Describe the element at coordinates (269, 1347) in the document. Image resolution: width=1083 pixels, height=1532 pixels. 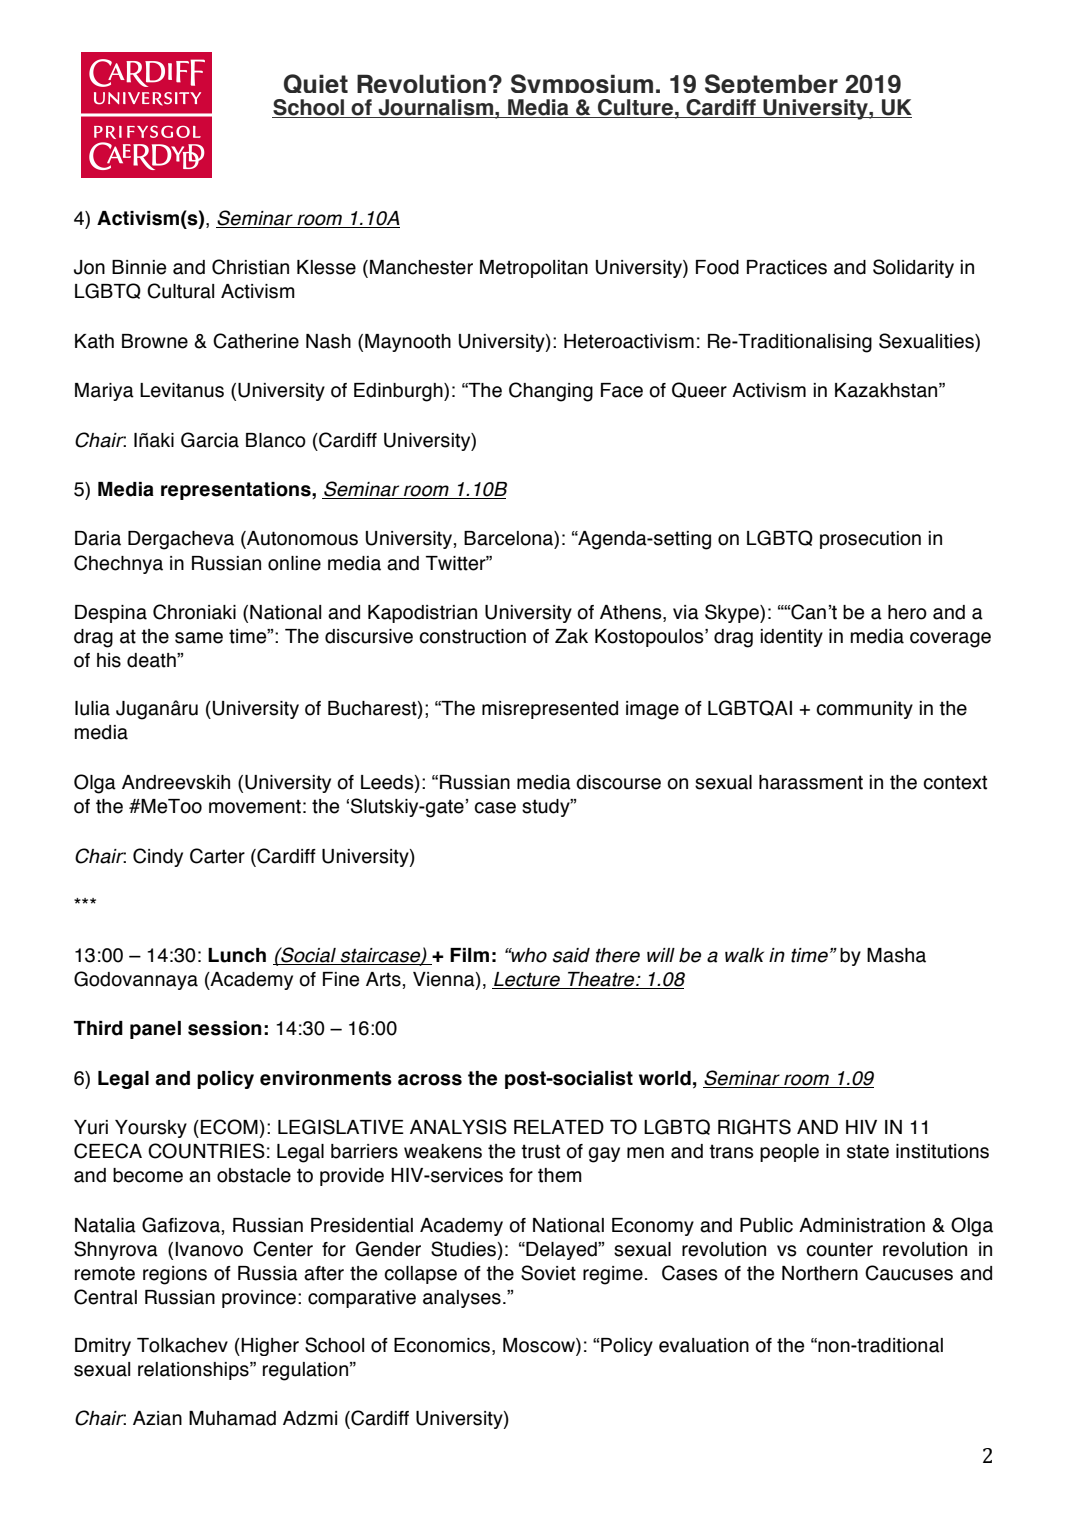
I see `Higher` at that location.
